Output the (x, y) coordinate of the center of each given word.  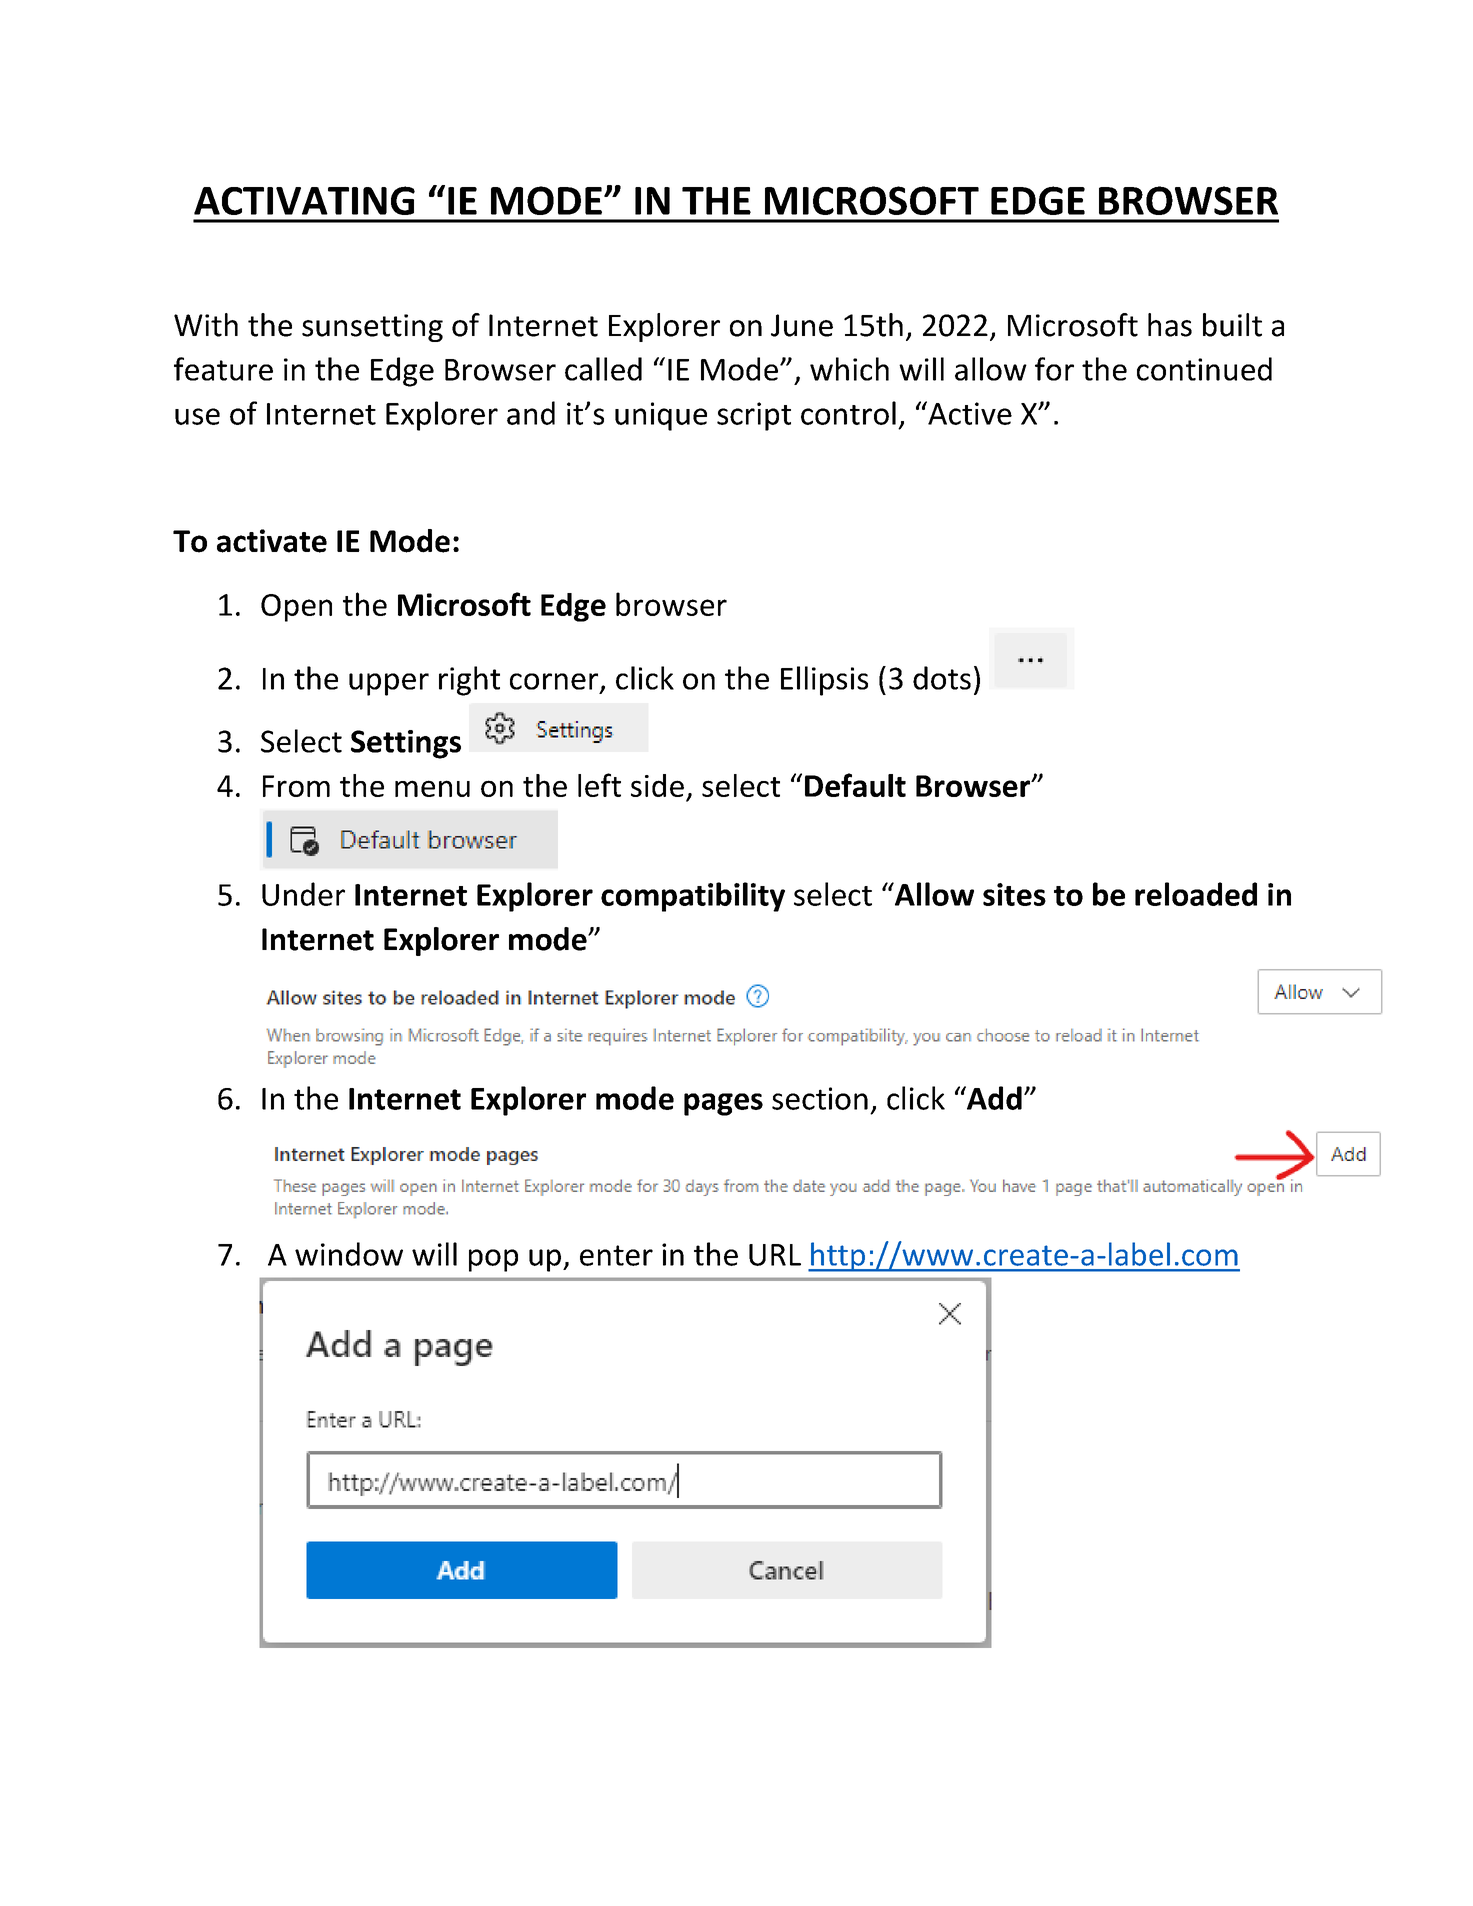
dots (942, 678)
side (657, 785)
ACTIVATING (304, 200)
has (1170, 325)
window (349, 1254)
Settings (406, 744)
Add (993, 1098)
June (802, 325)
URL (775, 1255)
